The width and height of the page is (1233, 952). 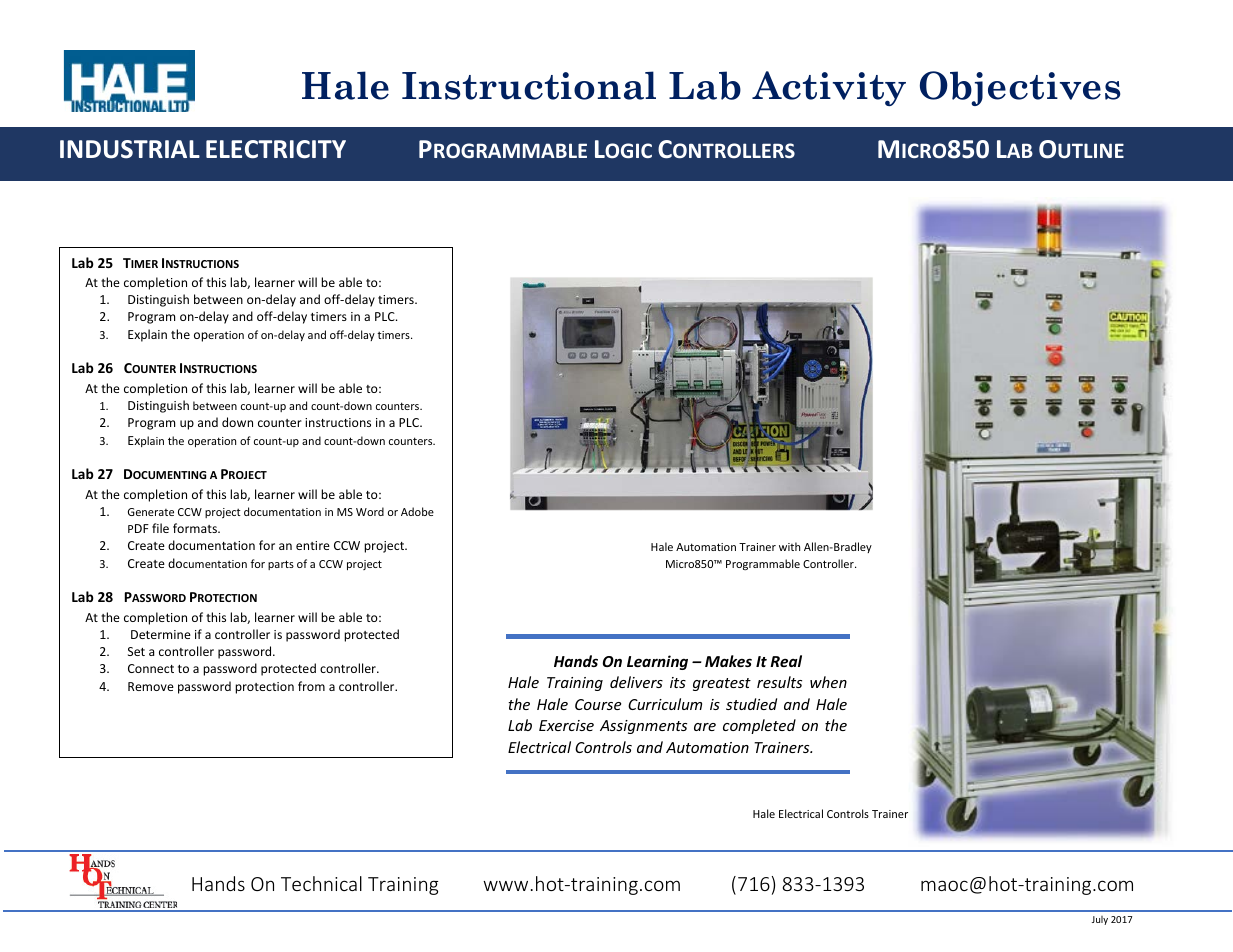 I want to click on Objectives, so click(x=1020, y=88).
